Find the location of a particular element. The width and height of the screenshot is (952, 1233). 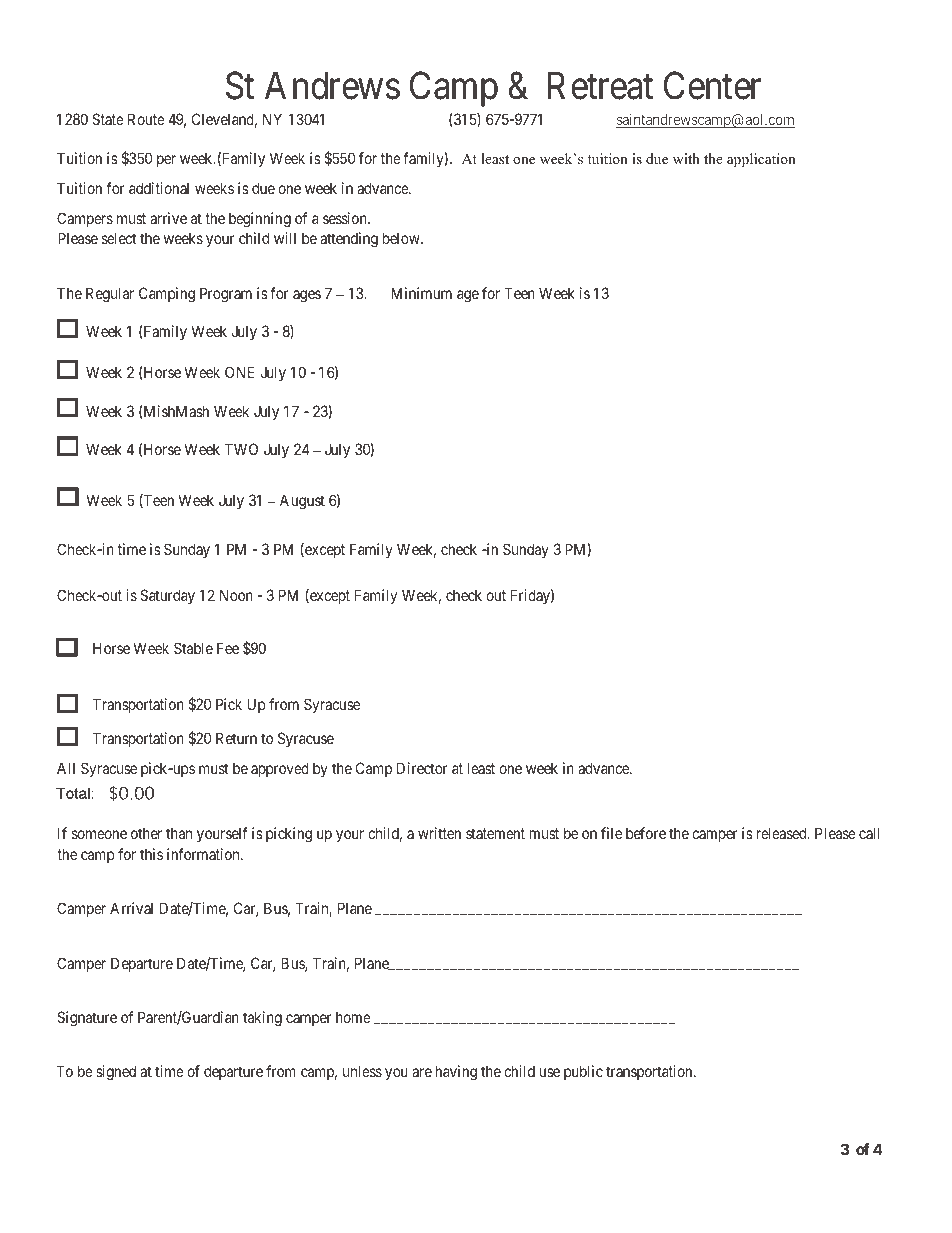

Retreat is located at coordinates (600, 86).
